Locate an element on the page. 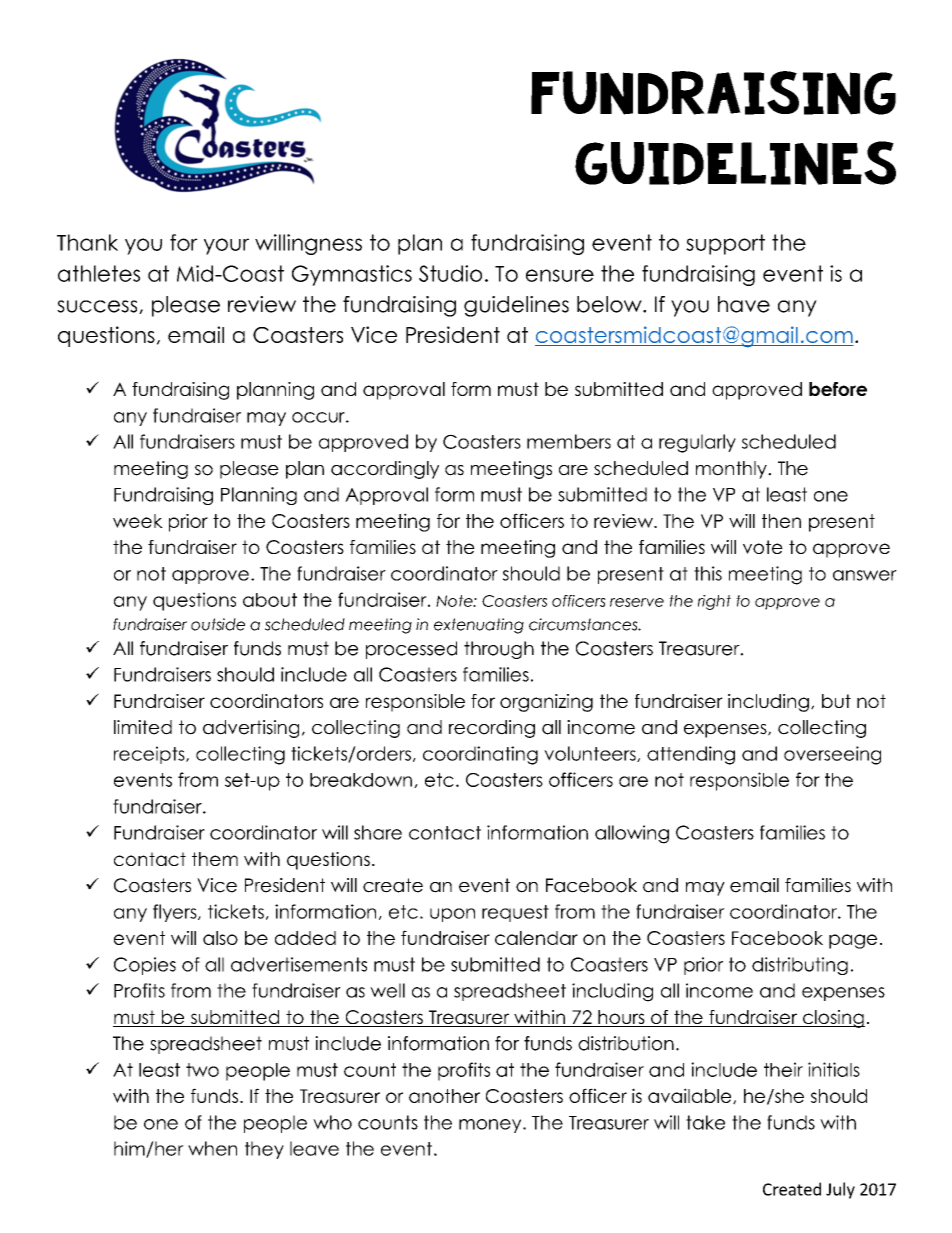 Image resolution: width=952 pixels, height=1233 pixels. when is located at coordinates (212, 1148).
